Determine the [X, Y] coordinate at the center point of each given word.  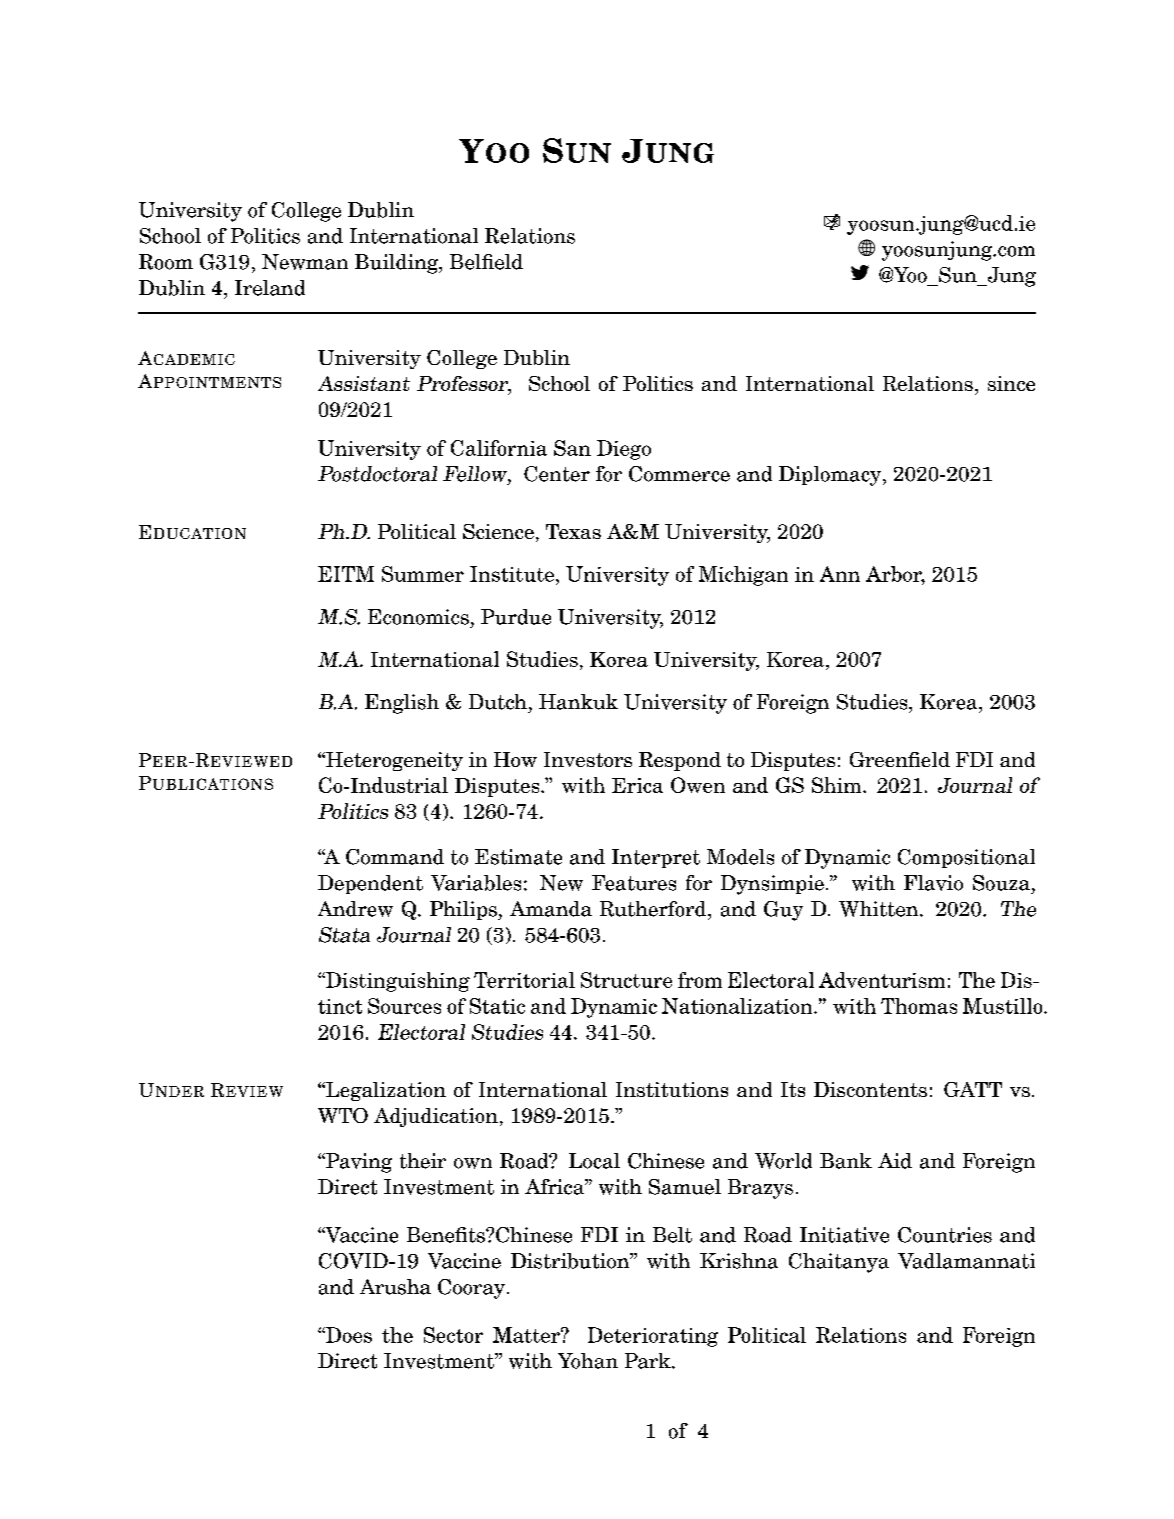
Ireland [270, 288]
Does [348, 1335]
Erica [637, 785]
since [1011, 383]
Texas [573, 531]
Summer [423, 574]
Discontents [870, 1089]
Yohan [588, 1361]
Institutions [672, 1089]
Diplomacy [831, 476]
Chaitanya [839, 1263]
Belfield [486, 262]
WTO [343, 1115]
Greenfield [900, 759]
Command [395, 857]
